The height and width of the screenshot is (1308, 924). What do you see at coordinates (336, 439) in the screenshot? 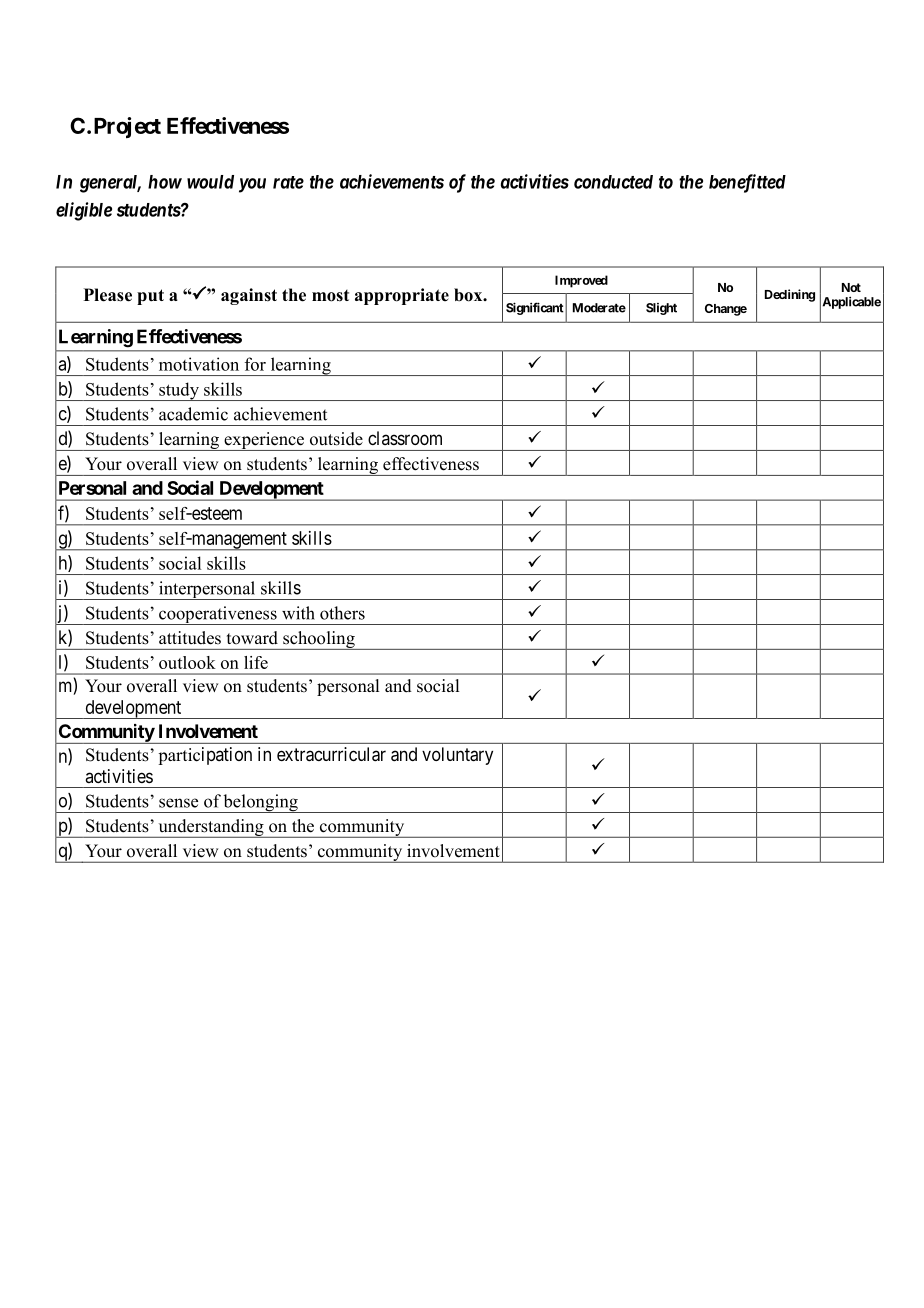
I see `outside` at bounding box center [336, 439].
